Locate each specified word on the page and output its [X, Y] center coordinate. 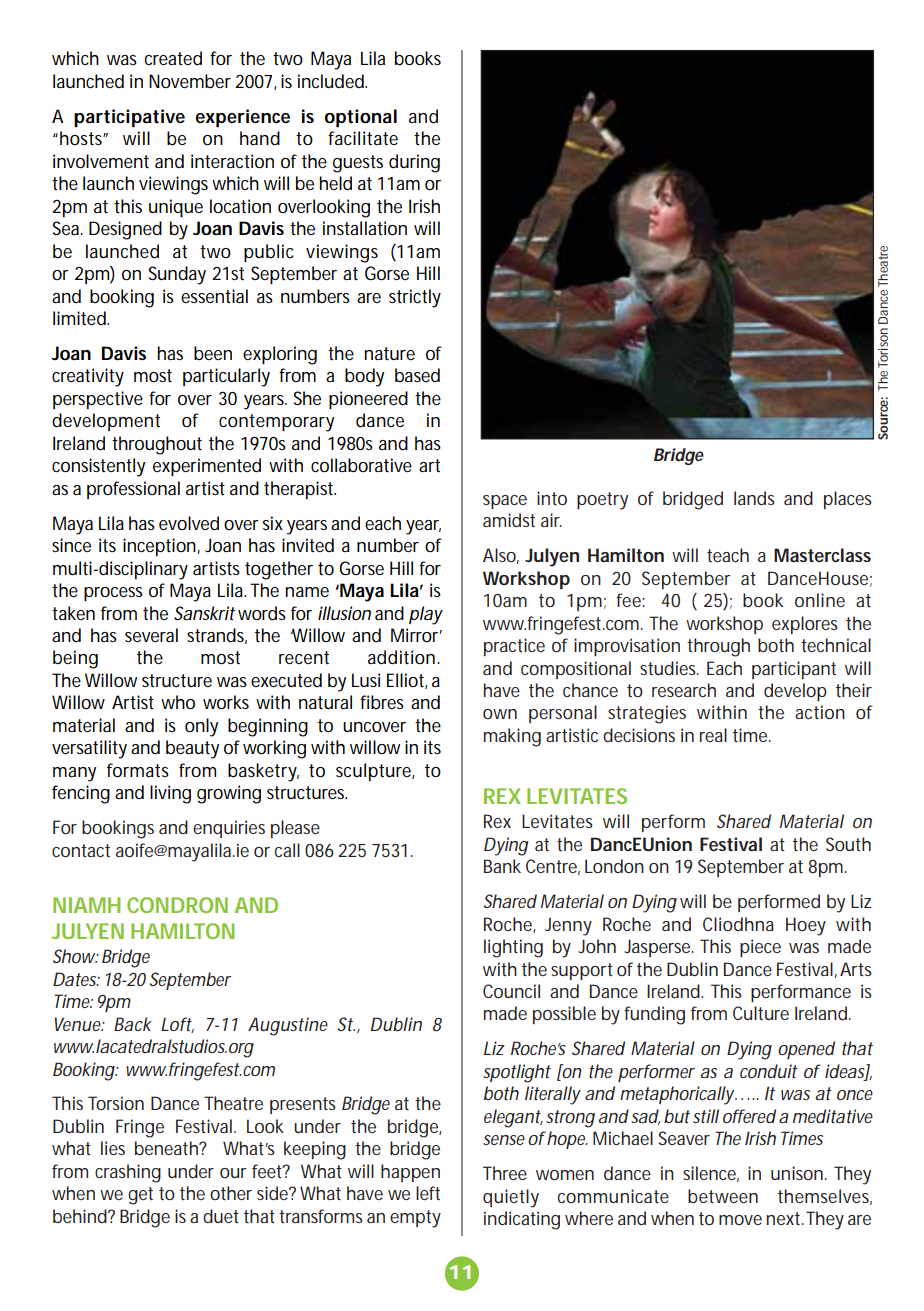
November [190, 81]
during [414, 163]
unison [797, 1173]
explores [805, 625]
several [151, 635]
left [428, 1193]
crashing [128, 1173]
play [426, 615]
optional [361, 118]
